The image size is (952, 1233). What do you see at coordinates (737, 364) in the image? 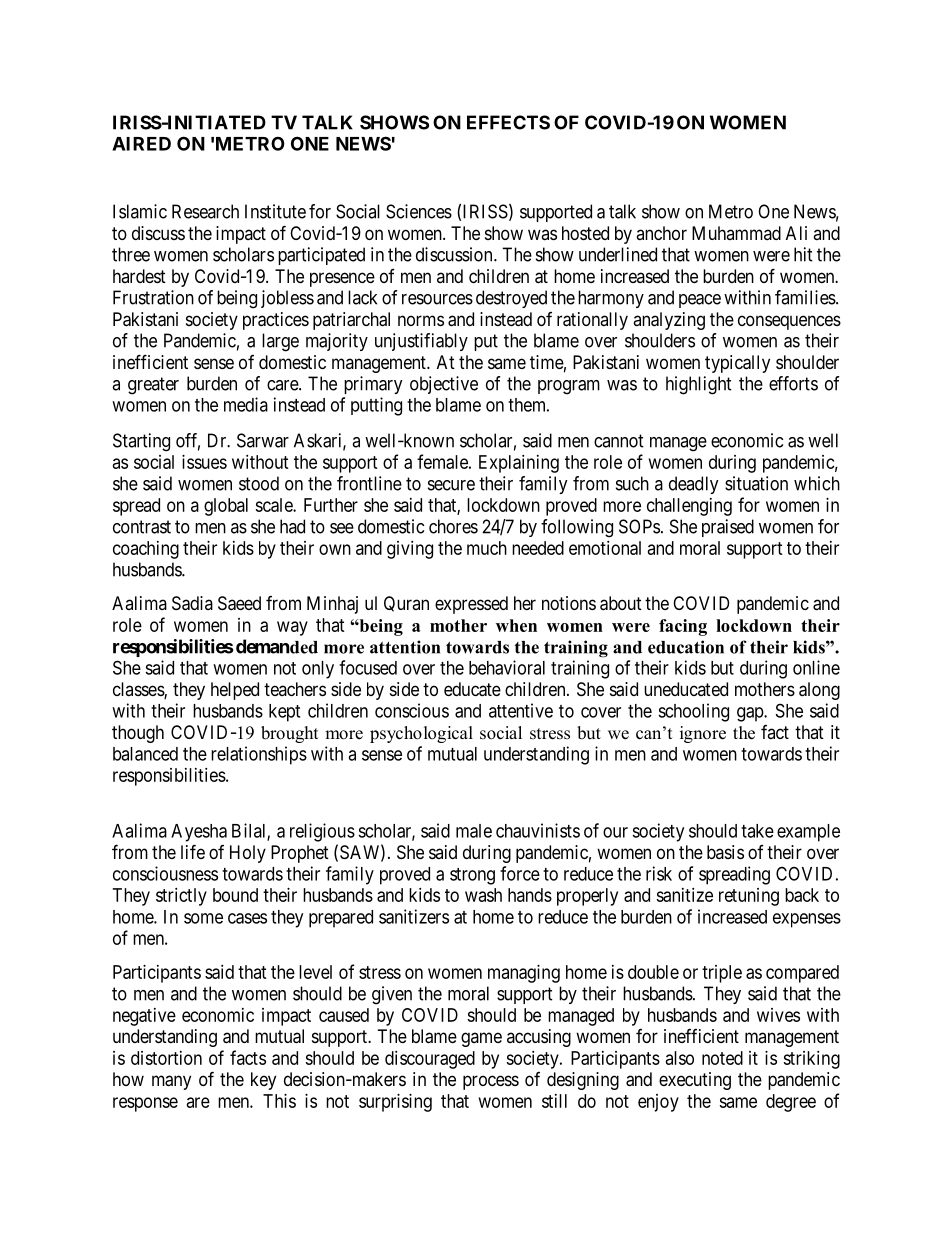
I see `typically` at bounding box center [737, 364].
